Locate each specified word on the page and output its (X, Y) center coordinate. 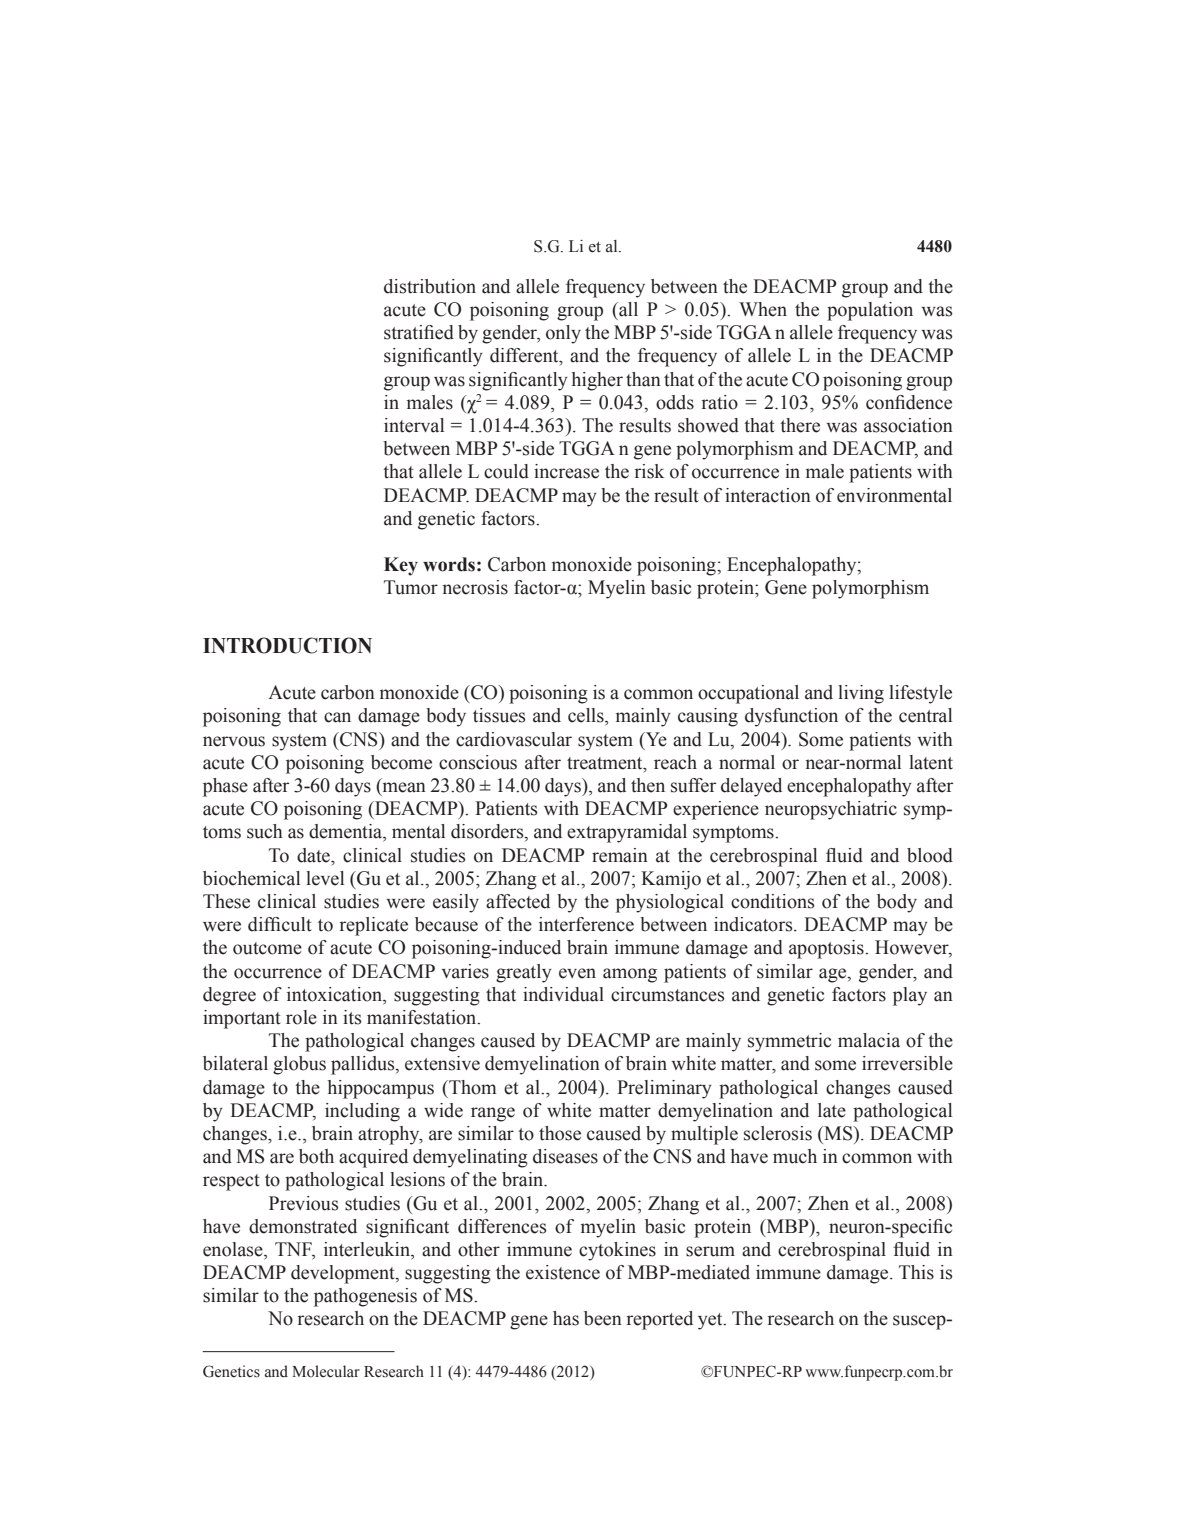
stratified (419, 332)
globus (299, 1065)
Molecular (326, 1371)
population (870, 311)
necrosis (475, 587)
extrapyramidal (627, 833)
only (563, 334)
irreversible (907, 1063)
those (560, 1133)
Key (401, 566)
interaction (768, 495)
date (314, 855)
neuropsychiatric (831, 810)
